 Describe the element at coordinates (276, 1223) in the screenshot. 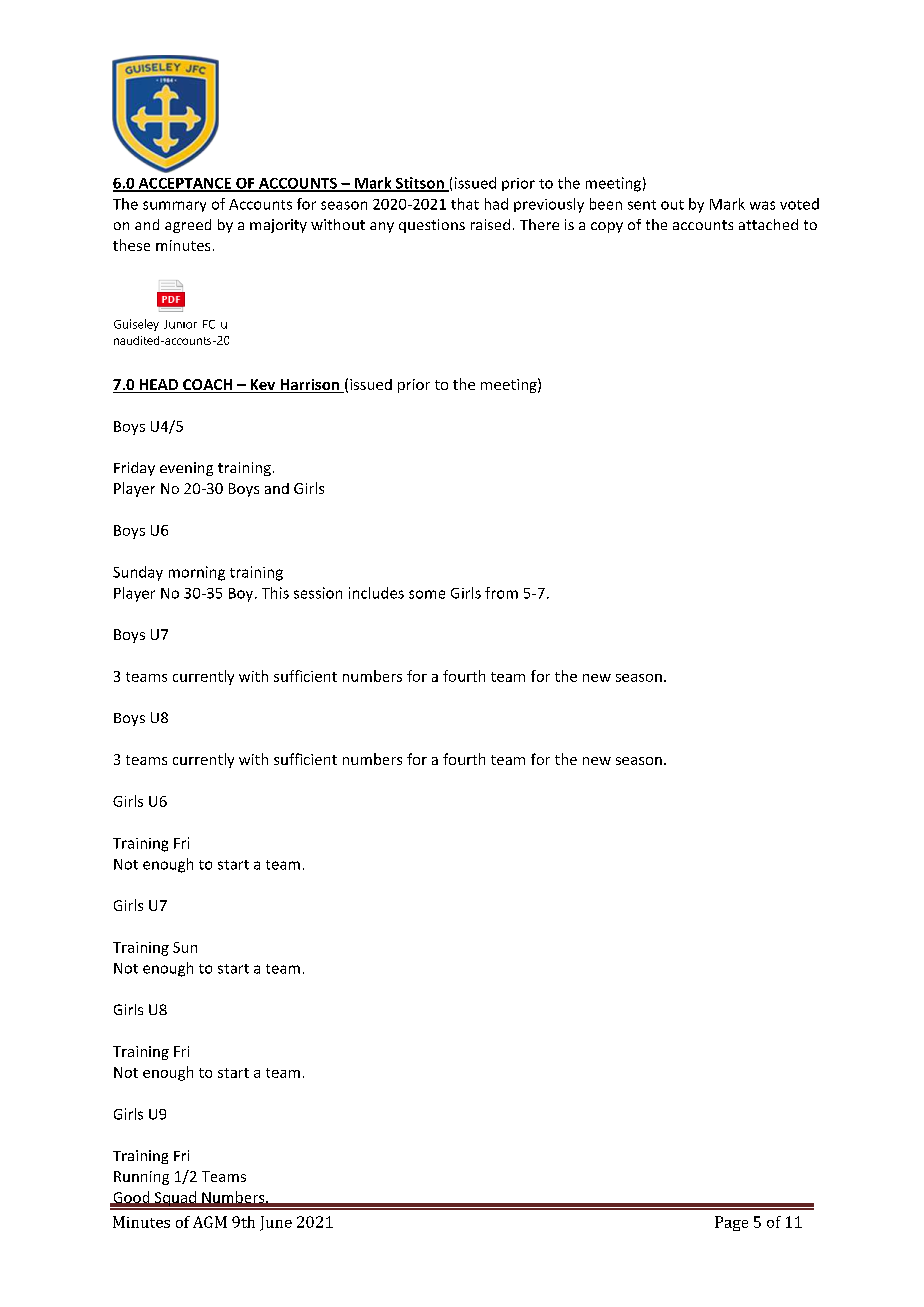

I see `June` at that location.
